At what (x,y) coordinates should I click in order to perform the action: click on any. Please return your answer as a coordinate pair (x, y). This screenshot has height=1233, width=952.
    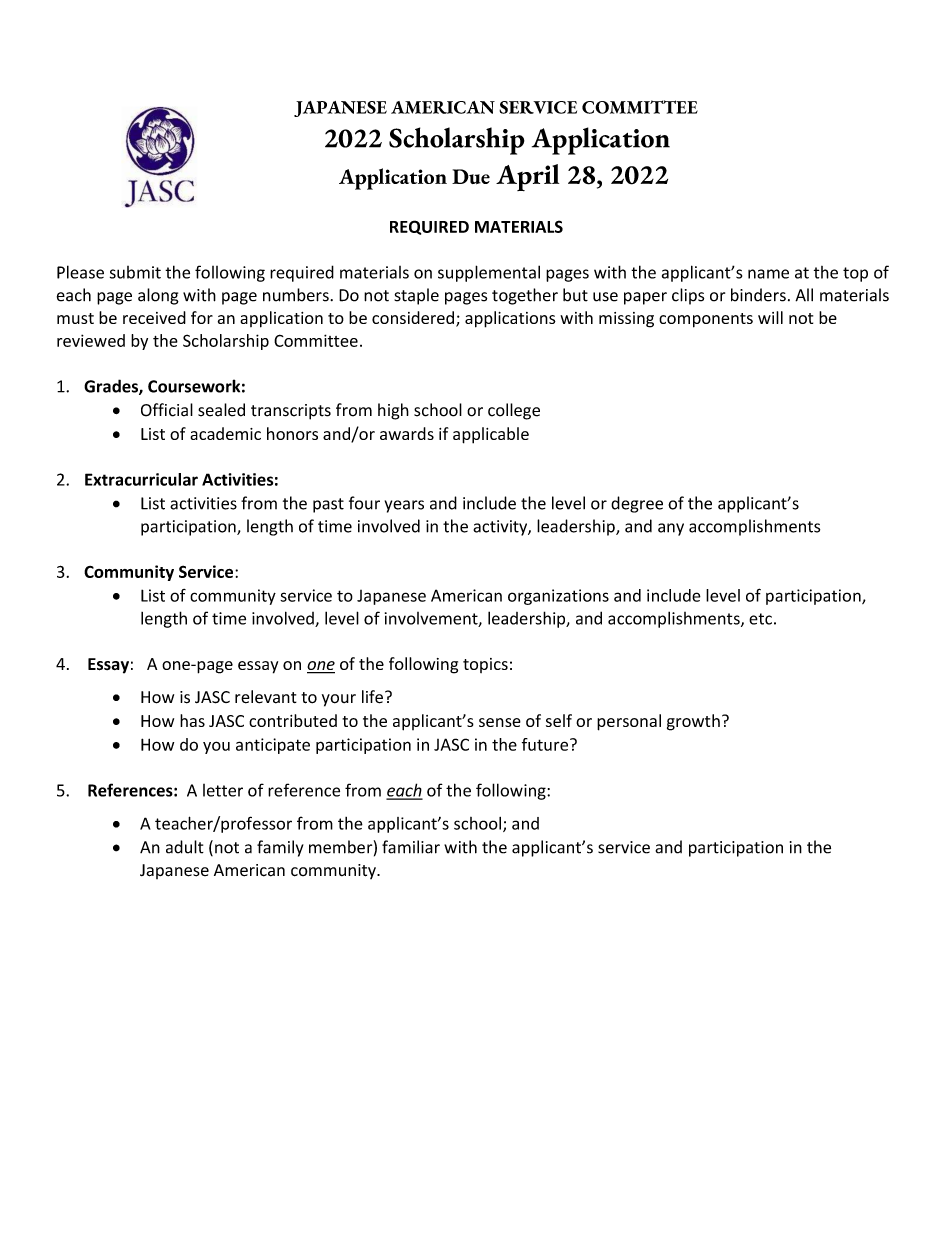
    Looking at the image, I should click on (671, 529).
